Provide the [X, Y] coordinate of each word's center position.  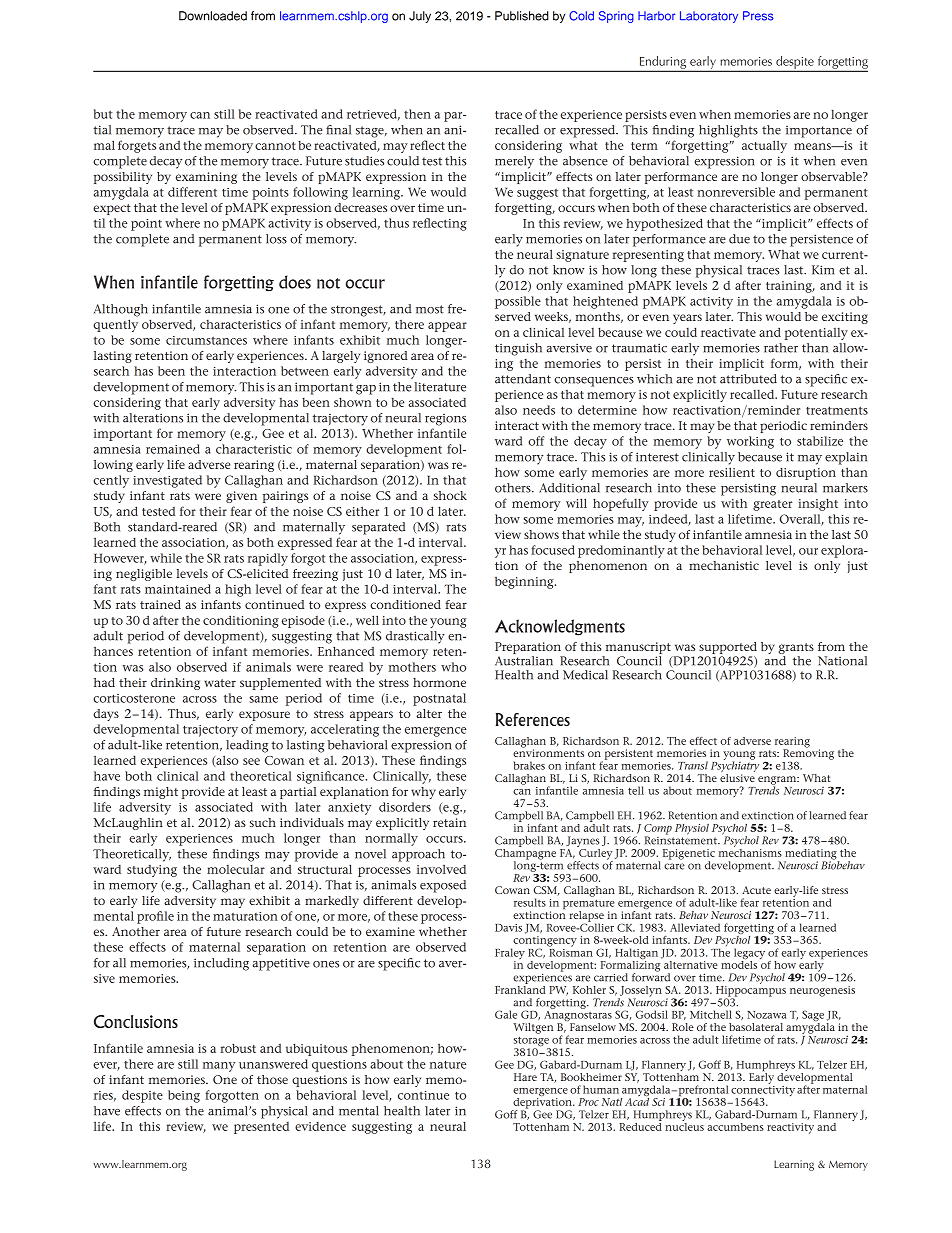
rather [781, 348]
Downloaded [213, 16]
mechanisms [750, 851]
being [184, 1096]
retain [449, 822]
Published [522, 16]
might [161, 793]
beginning [525, 582]
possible [518, 302]
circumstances [206, 340]
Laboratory [709, 17]
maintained [178, 589]
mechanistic [724, 565]
